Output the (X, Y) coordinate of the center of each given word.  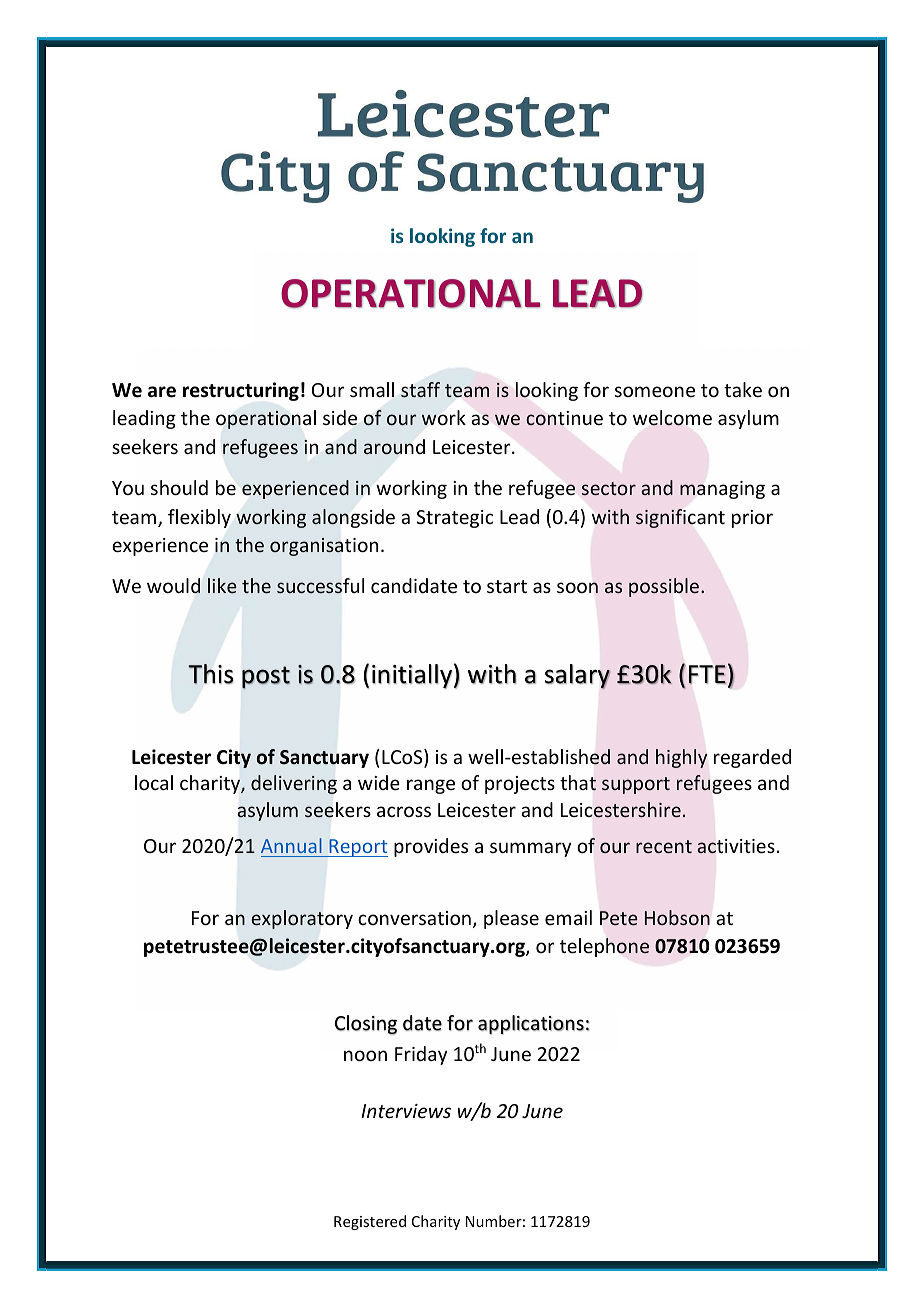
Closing (366, 1025)
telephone (604, 947)
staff (420, 389)
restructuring (241, 391)
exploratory (302, 919)
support (636, 785)
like (222, 585)
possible (665, 587)
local (154, 782)
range (431, 786)
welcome (672, 418)
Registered (370, 1222)
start (507, 586)
